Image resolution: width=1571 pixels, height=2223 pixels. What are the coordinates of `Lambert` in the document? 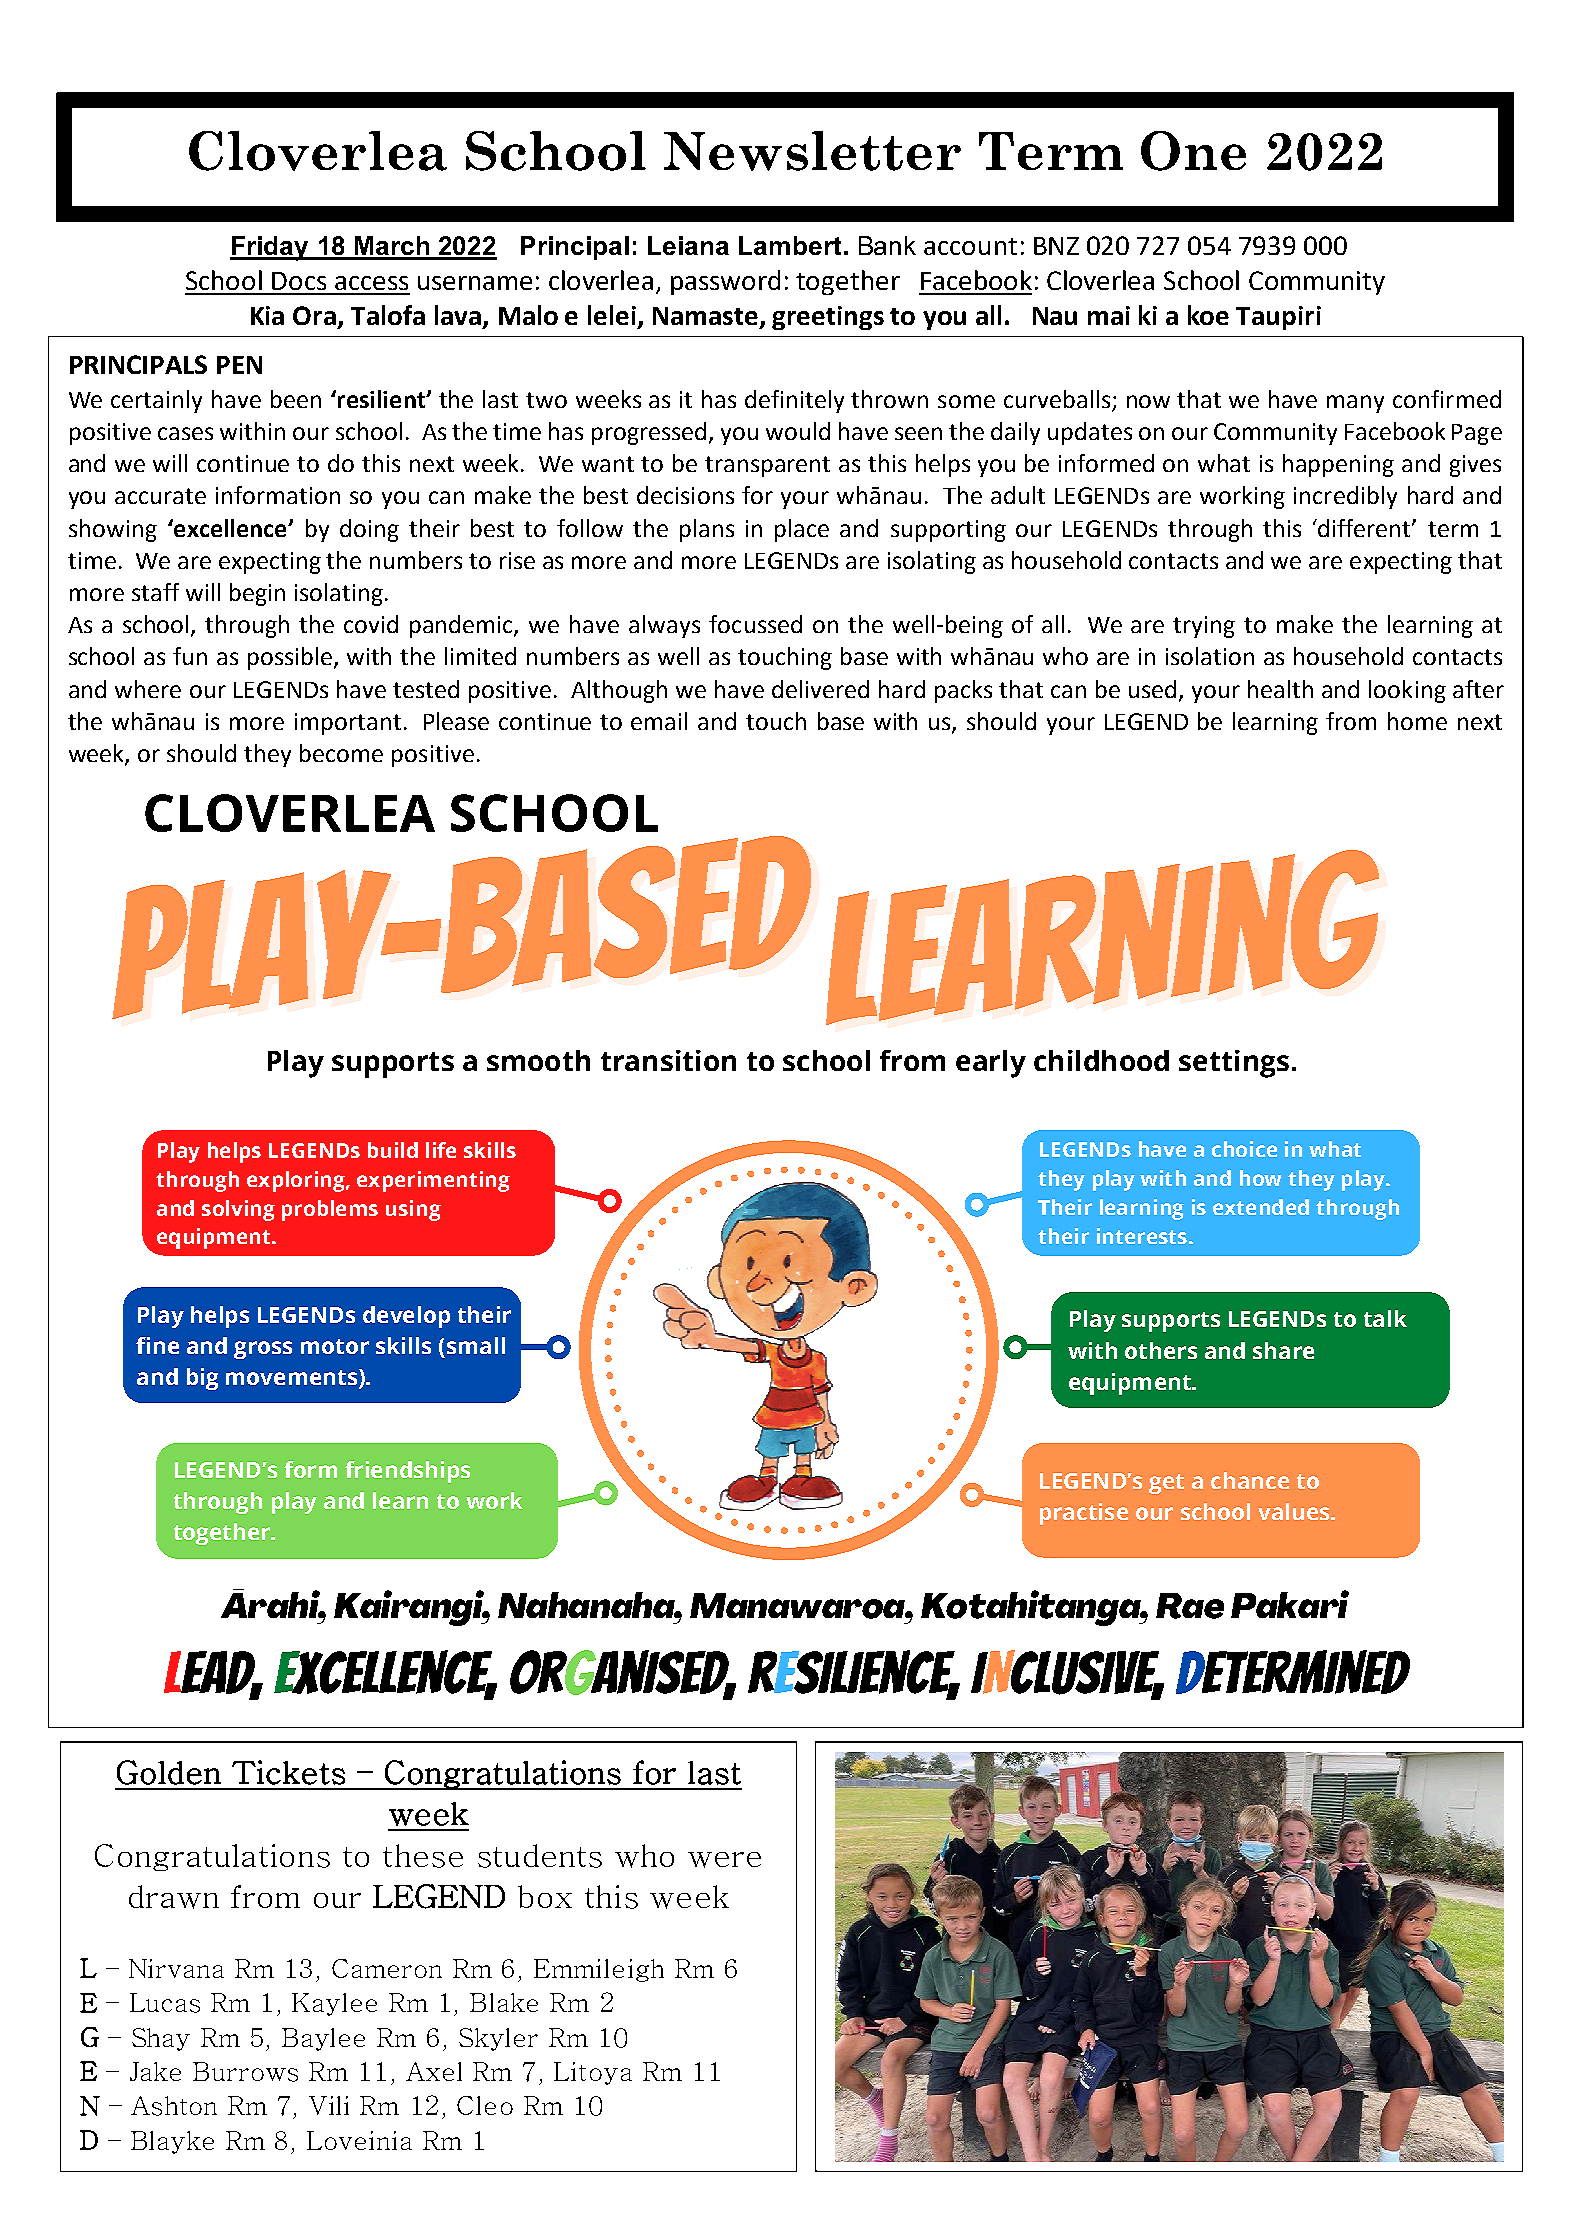 It's located at (790, 245).
